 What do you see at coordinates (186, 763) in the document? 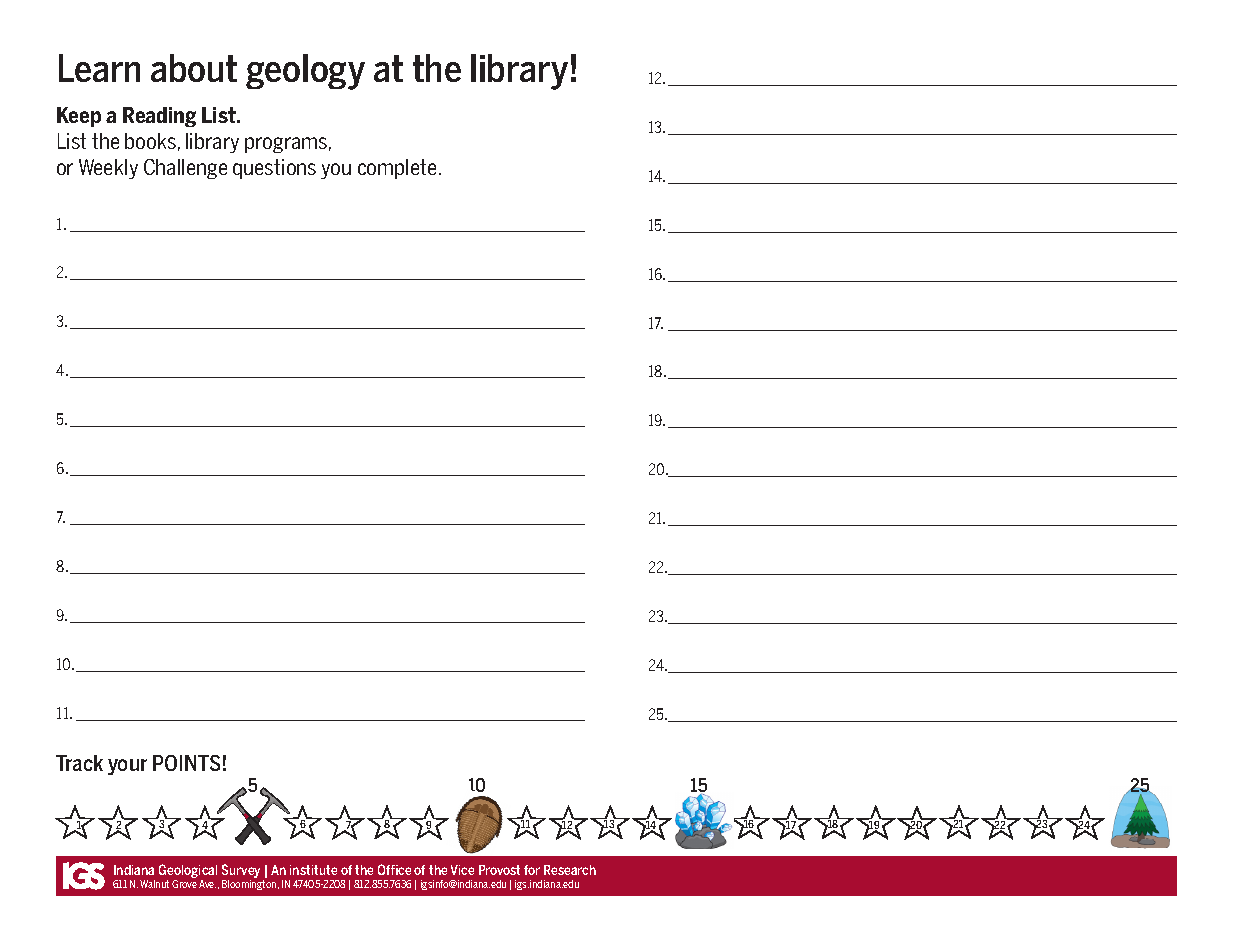
I see `POINTS` at bounding box center [186, 763].
